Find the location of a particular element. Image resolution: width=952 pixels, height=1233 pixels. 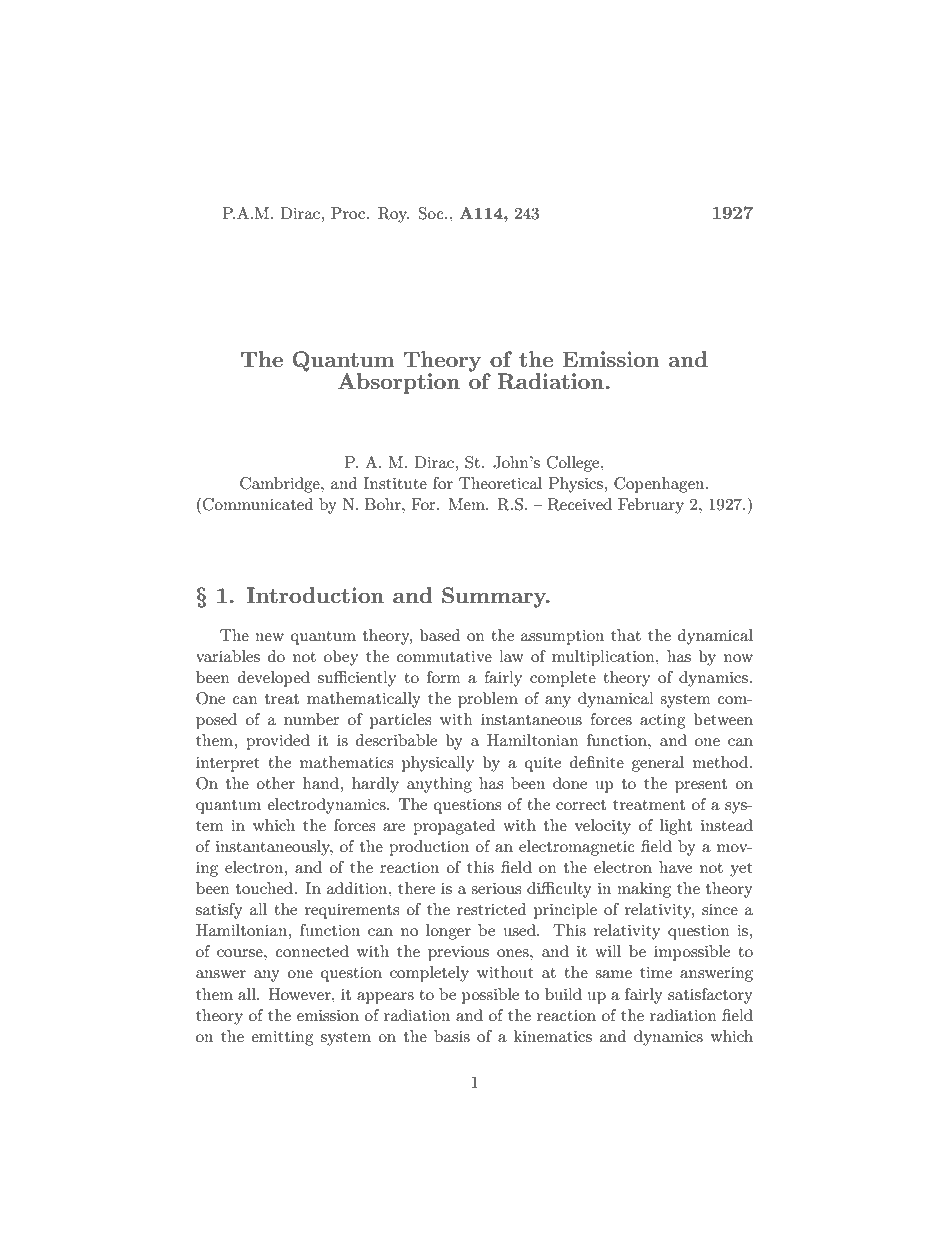

However is located at coordinates (300, 994).
